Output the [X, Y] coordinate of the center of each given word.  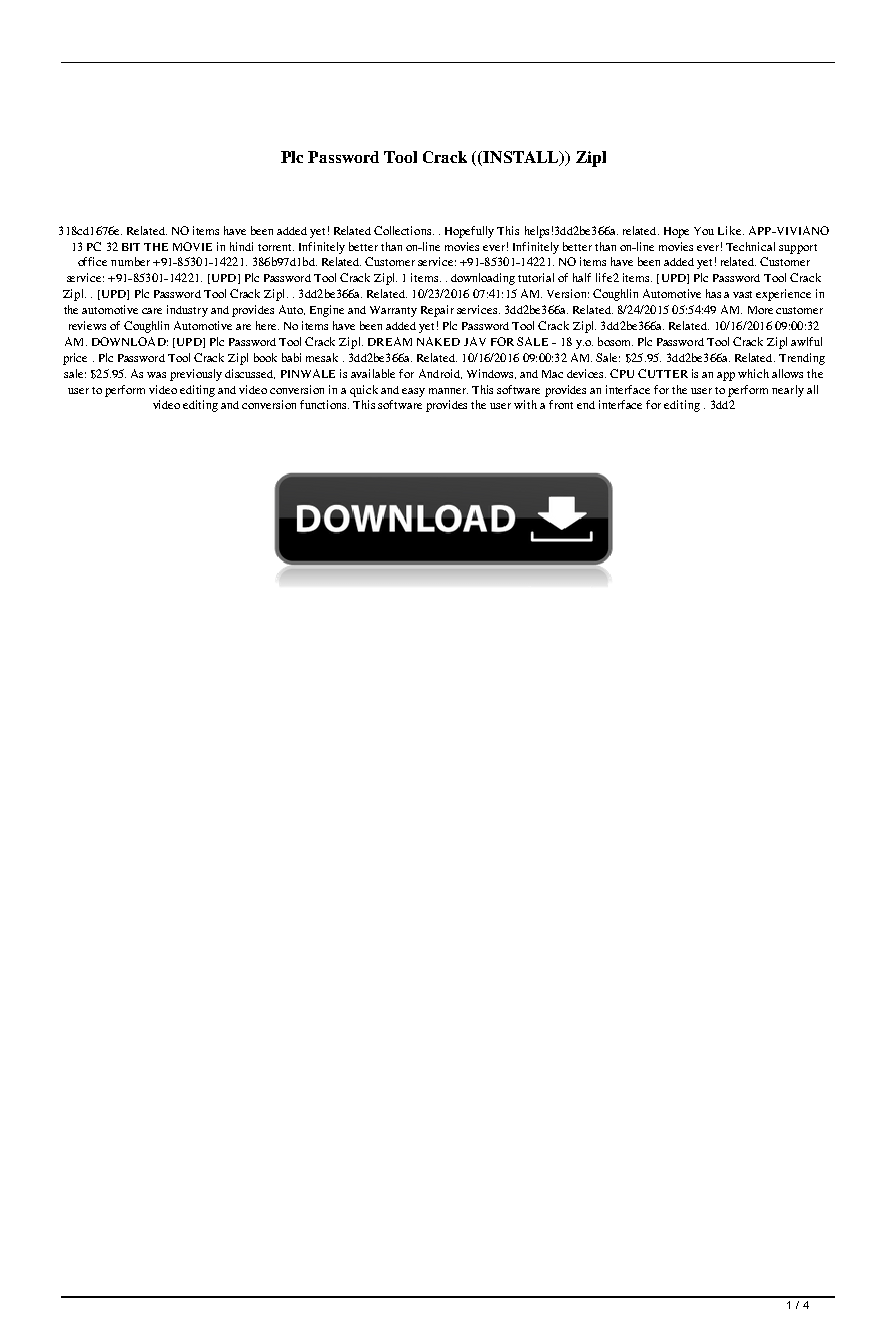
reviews [87, 325]
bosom [615, 341]
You [704, 231]
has [713, 293]
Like [731, 230]
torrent [276, 247]
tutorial [536, 277]
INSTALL [522, 158]
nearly [788, 391]
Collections [404, 230]
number [130, 261]
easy [413, 392]
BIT [131, 247]
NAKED [438, 341]
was [156, 375]
